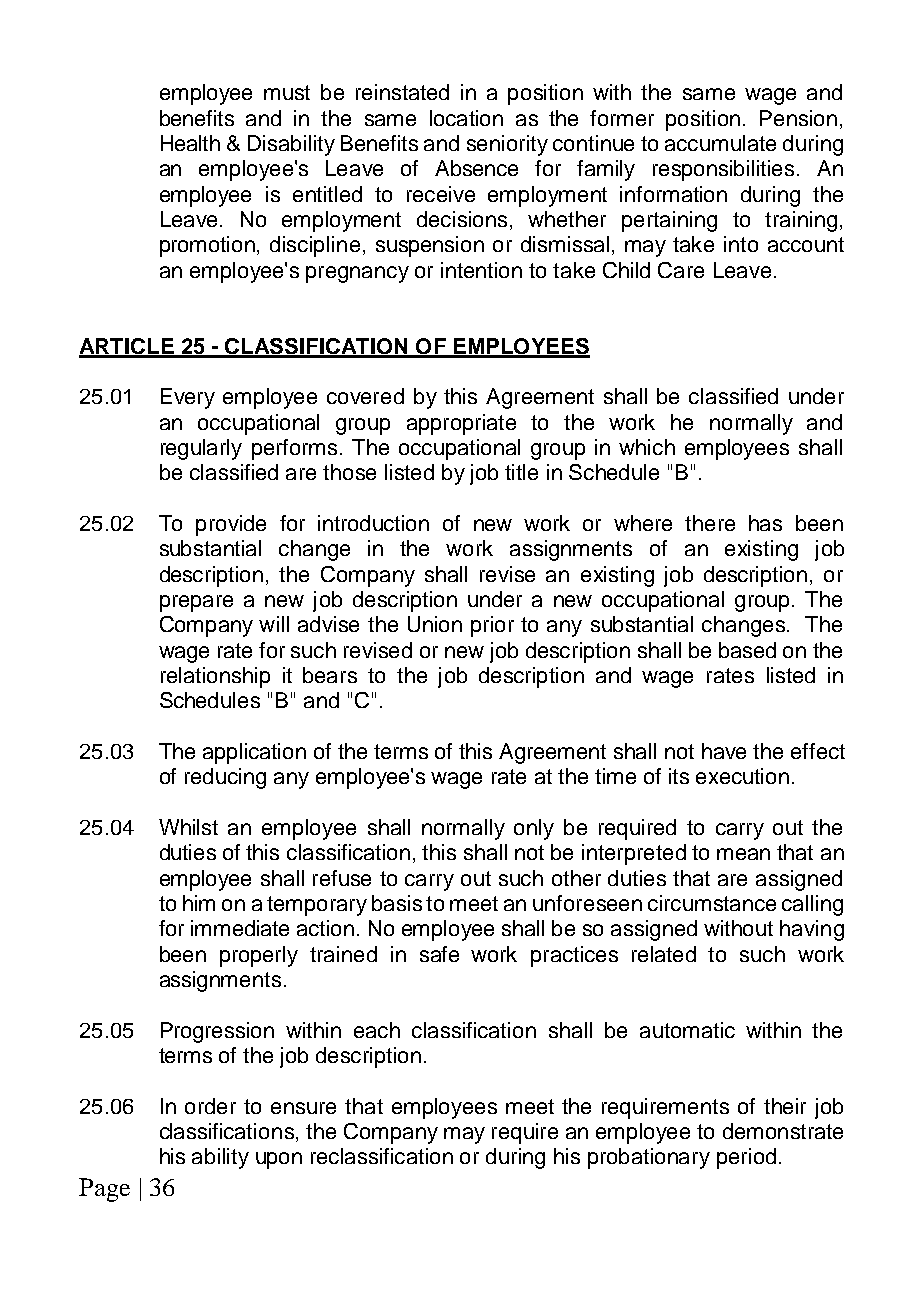 This screenshot has height=1311, width=924. I want to click on location, so click(466, 118).
